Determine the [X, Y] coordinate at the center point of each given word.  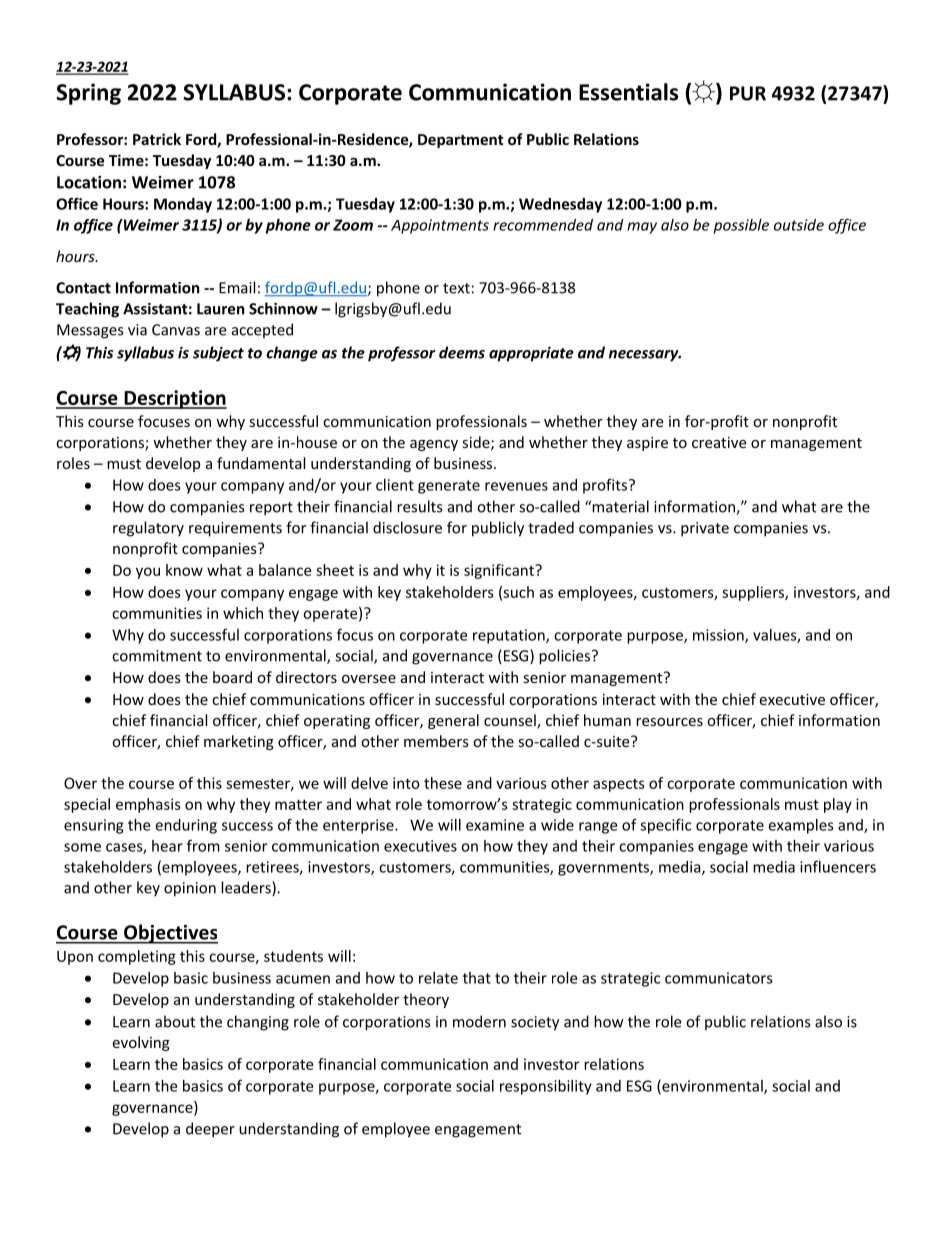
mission [719, 636]
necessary [645, 356]
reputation [510, 636]
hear [167, 846]
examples [801, 826]
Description [174, 399]
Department [461, 141]
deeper [210, 1130]
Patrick [157, 139]
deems [462, 352]
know [184, 570]
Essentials [628, 92]
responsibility [546, 1087]
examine [495, 825]
